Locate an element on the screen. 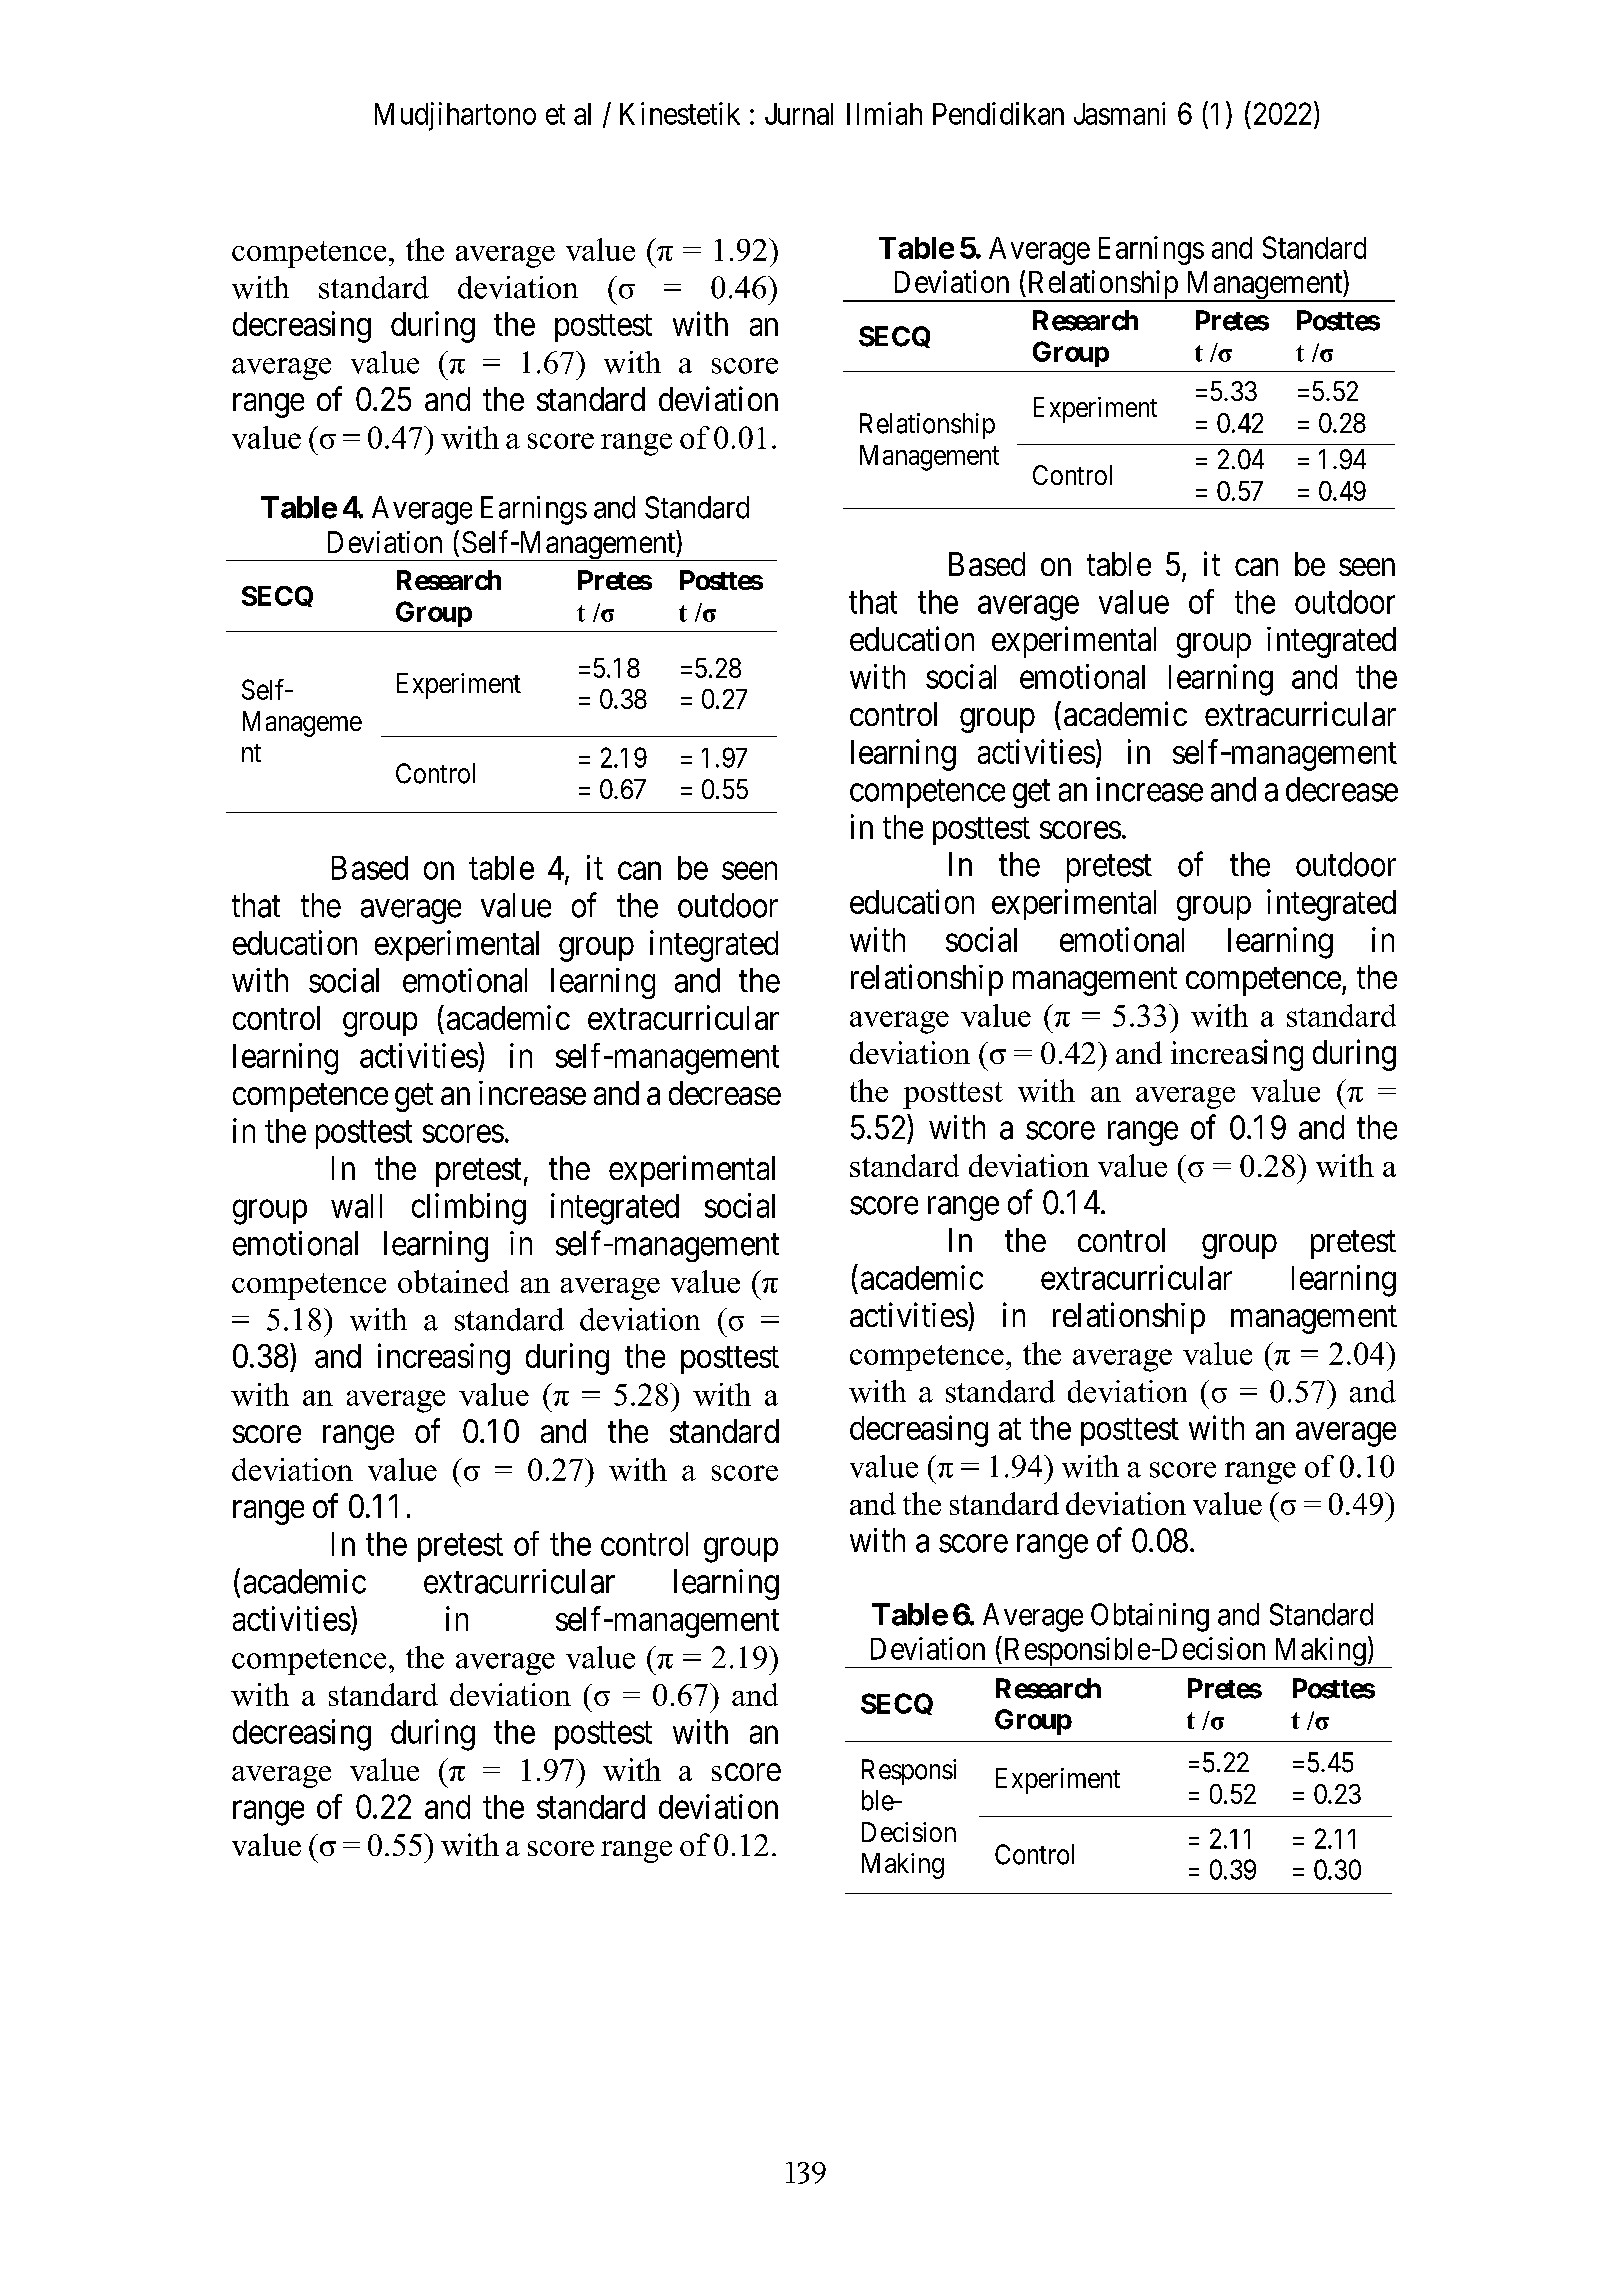 This screenshot has height=2291, width=1620. Obtaining is located at coordinates (1150, 1617).
